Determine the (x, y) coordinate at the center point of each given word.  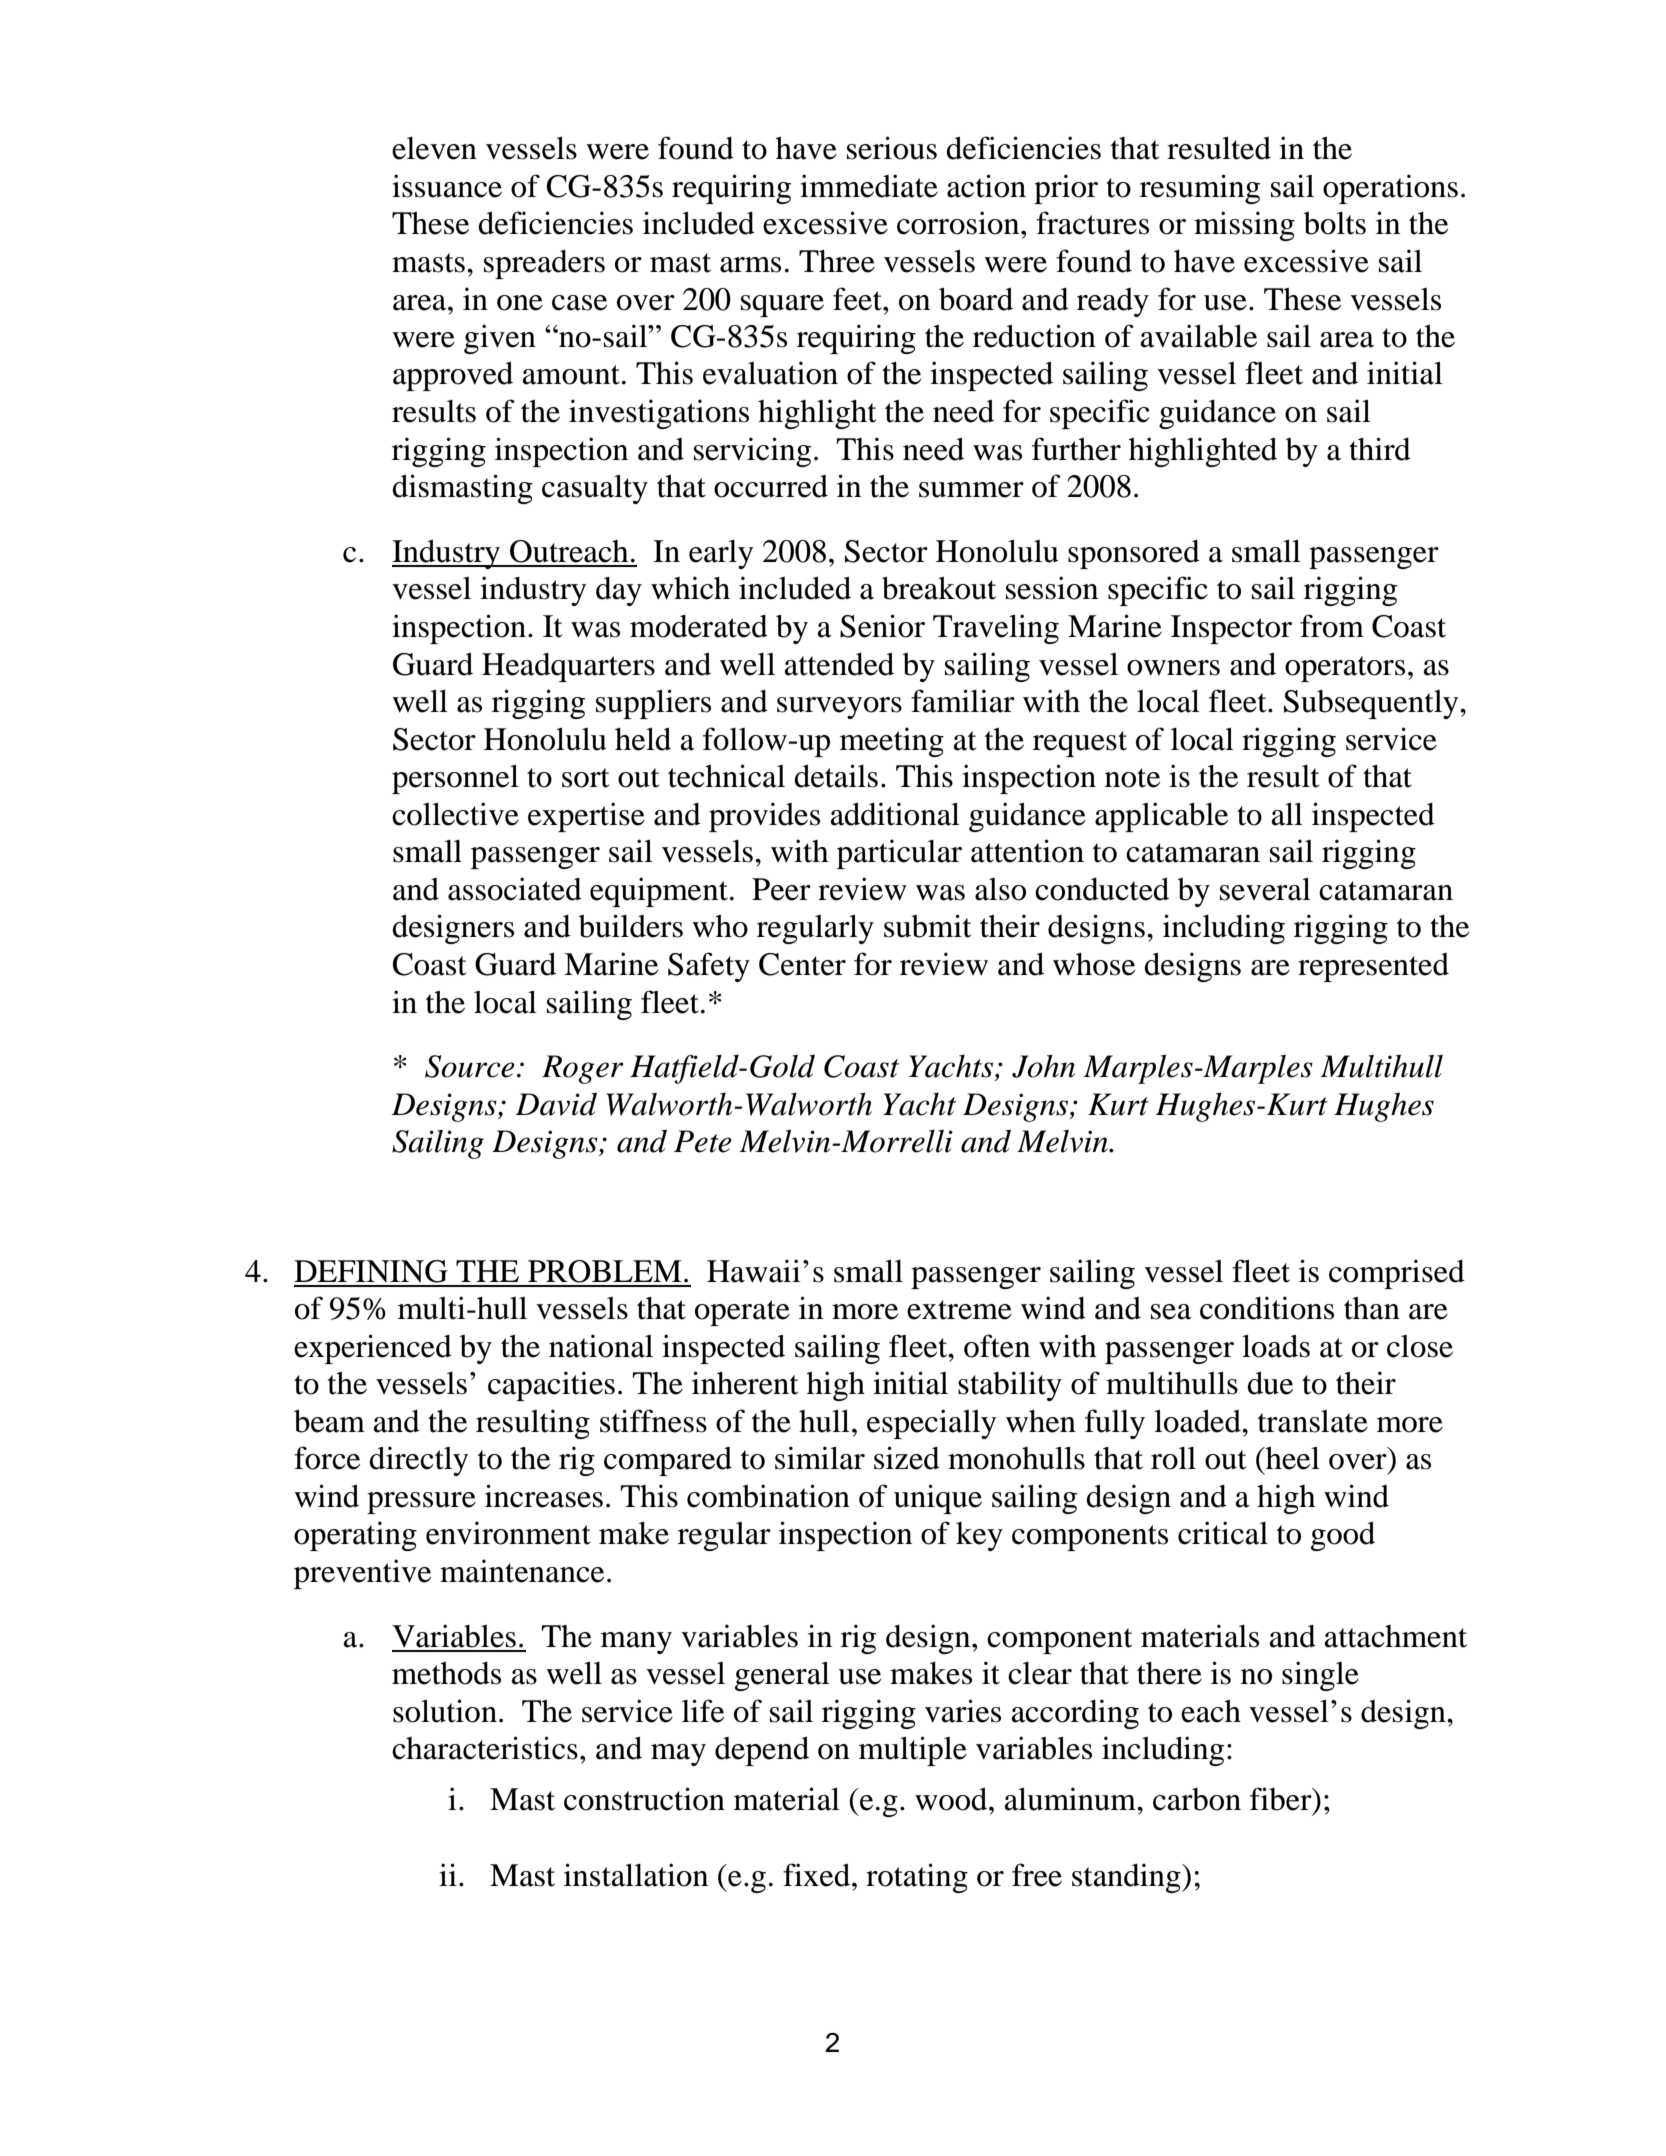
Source (470, 1066)
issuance (447, 186)
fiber (1282, 1799)
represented (1373, 967)
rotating (917, 1878)
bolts (1335, 223)
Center (802, 964)
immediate (869, 186)
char (420, 1748)
